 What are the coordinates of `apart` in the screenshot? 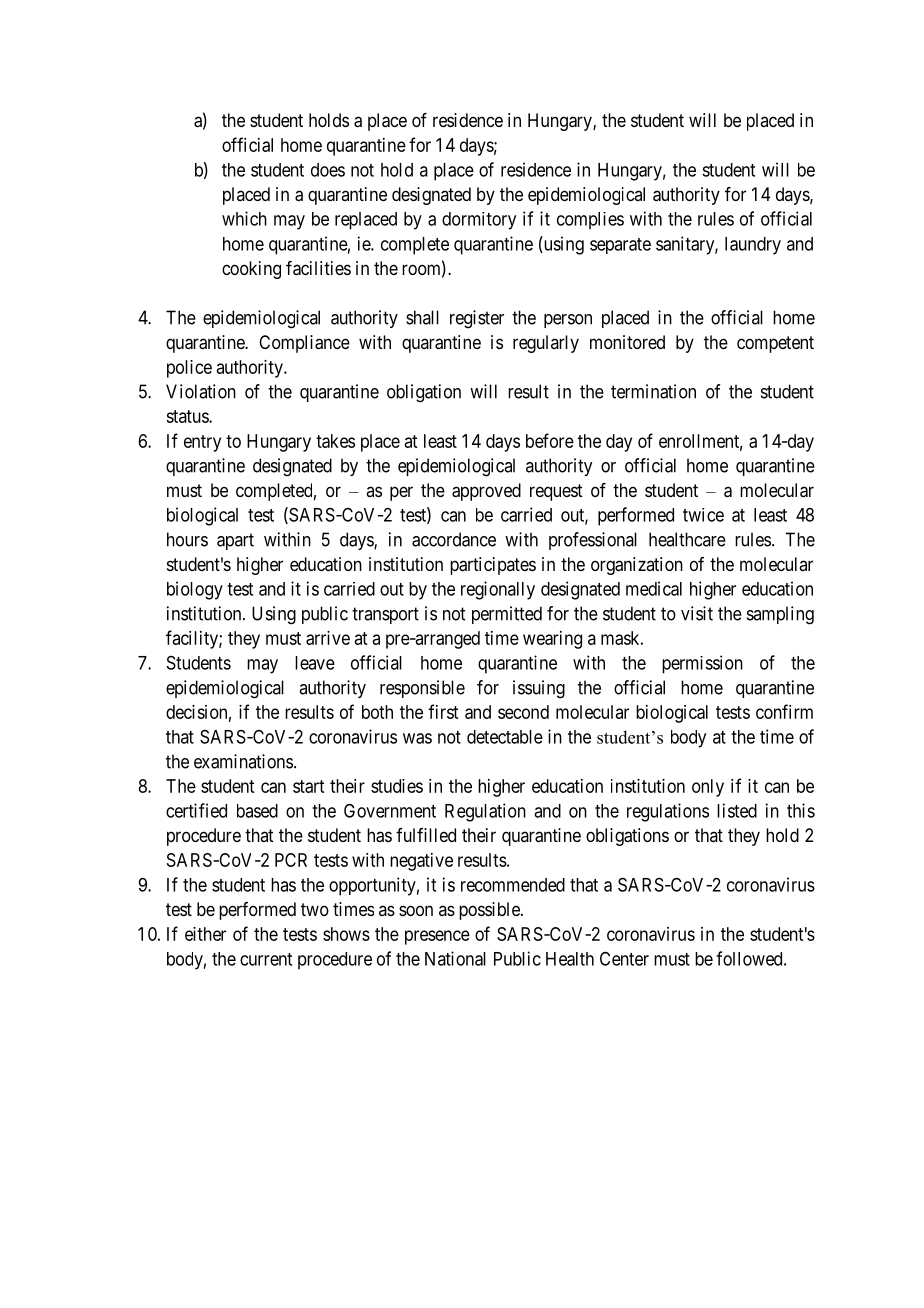 It's located at (235, 541).
